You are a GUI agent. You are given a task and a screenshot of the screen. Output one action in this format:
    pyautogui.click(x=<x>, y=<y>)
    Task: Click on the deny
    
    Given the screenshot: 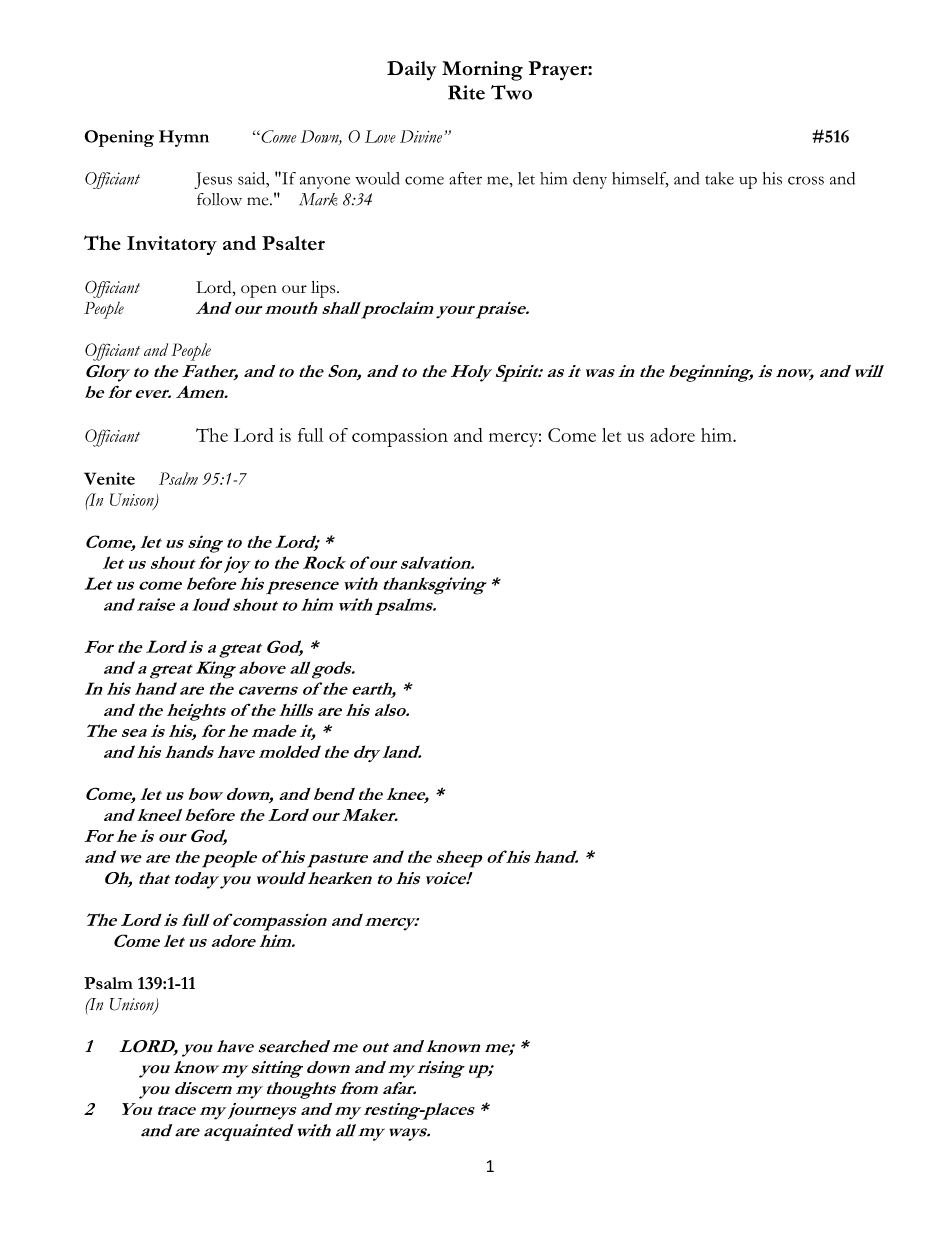 What is the action you would take?
    pyautogui.click(x=590, y=180)
